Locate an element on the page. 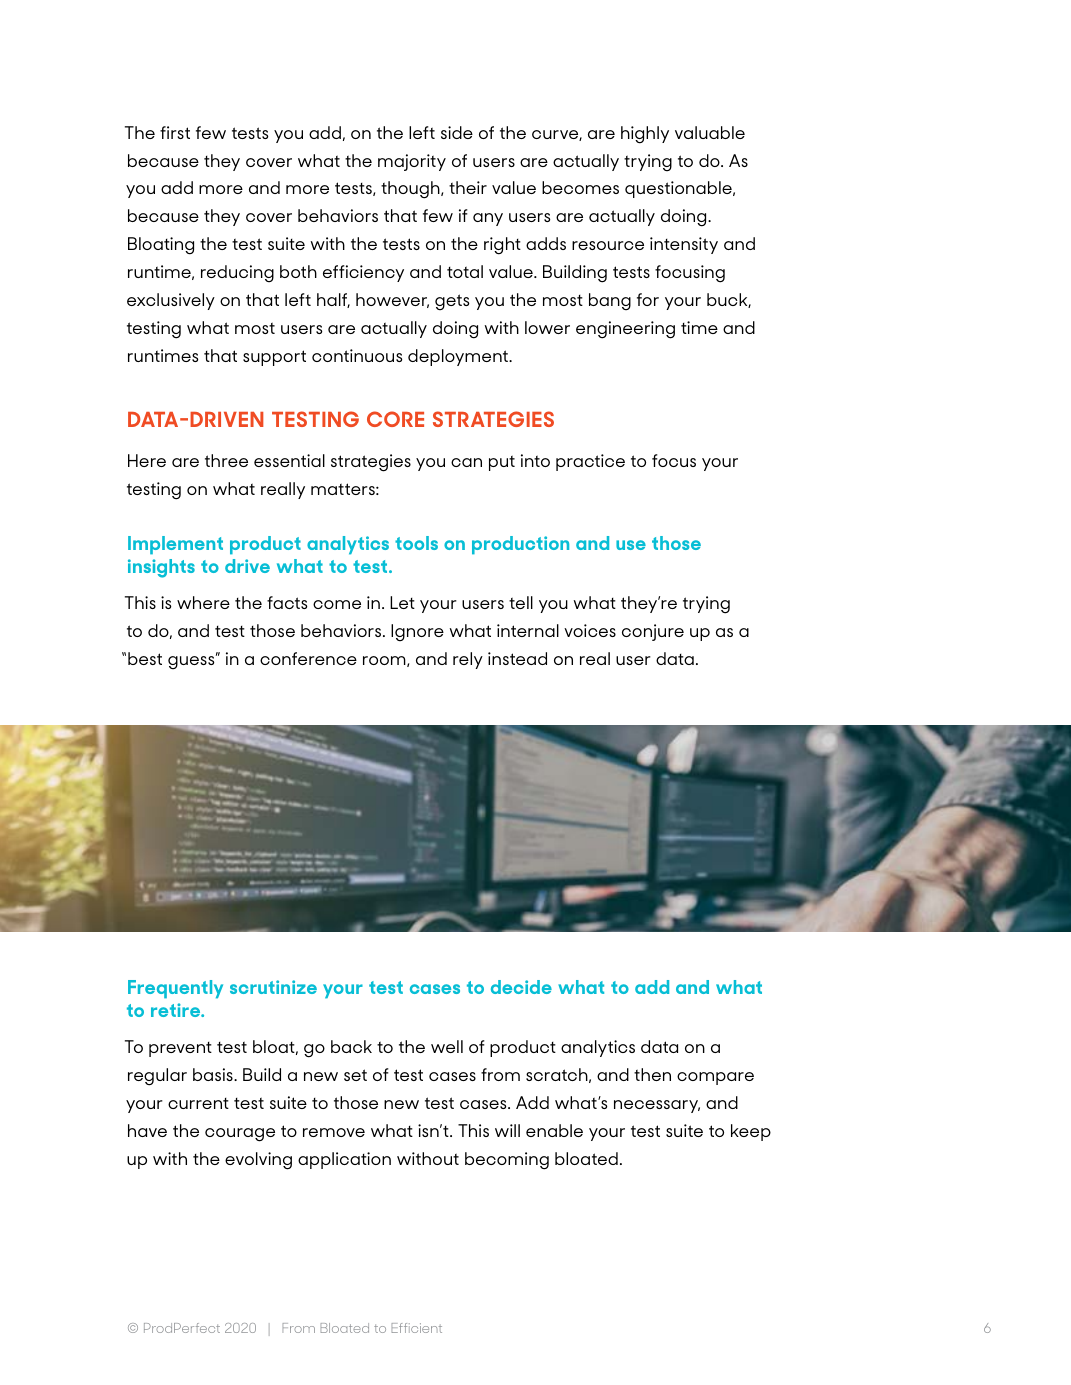 This image has width=1071, height=1385. rely is located at coordinates (468, 660).
